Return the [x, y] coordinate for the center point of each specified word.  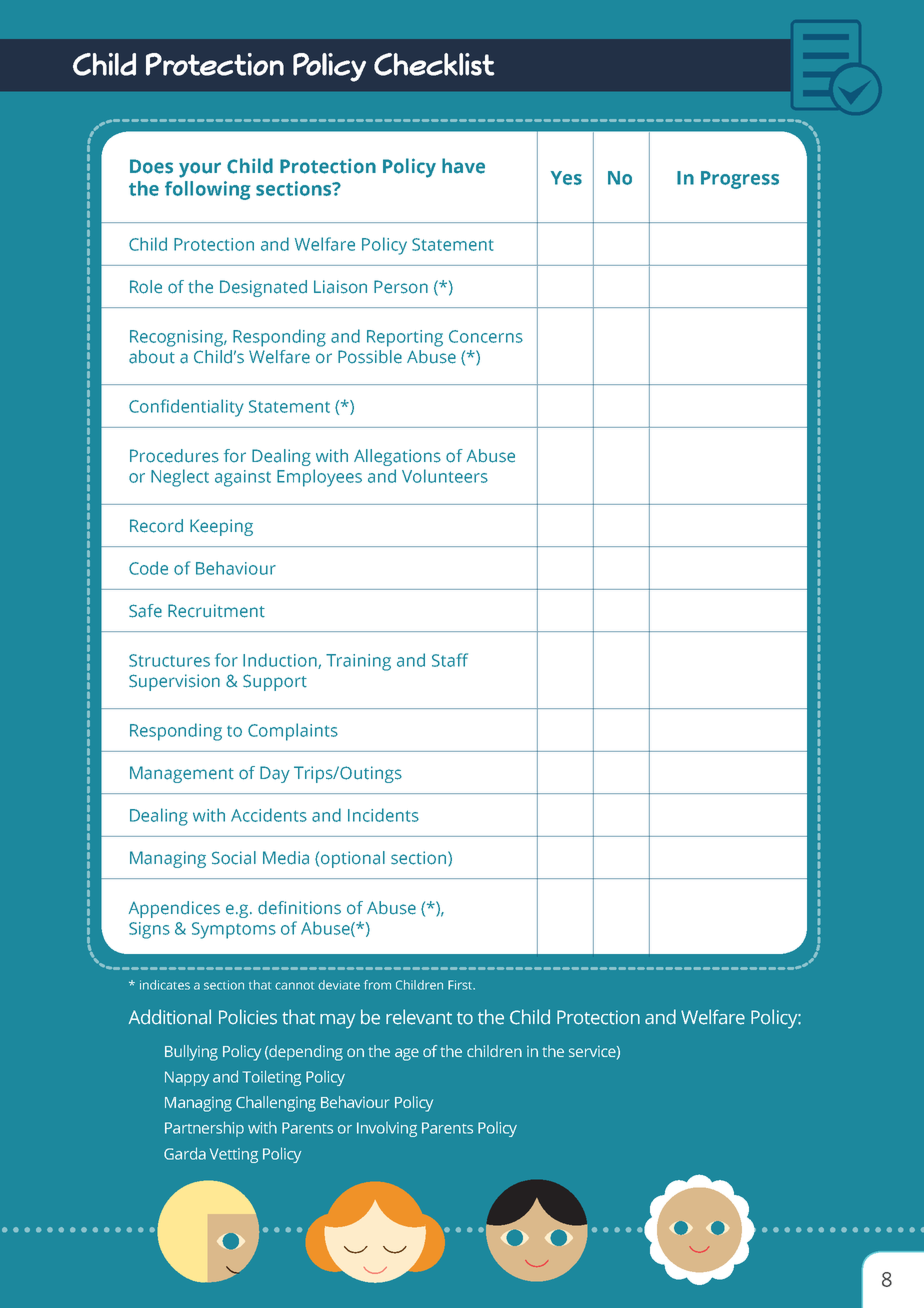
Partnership [204, 1129]
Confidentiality [186, 408]
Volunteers [445, 476]
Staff [450, 660]
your [200, 170]
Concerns [486, 336]
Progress [740, 180]
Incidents [383, 815]
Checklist [434, 64]
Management [182, 774]
